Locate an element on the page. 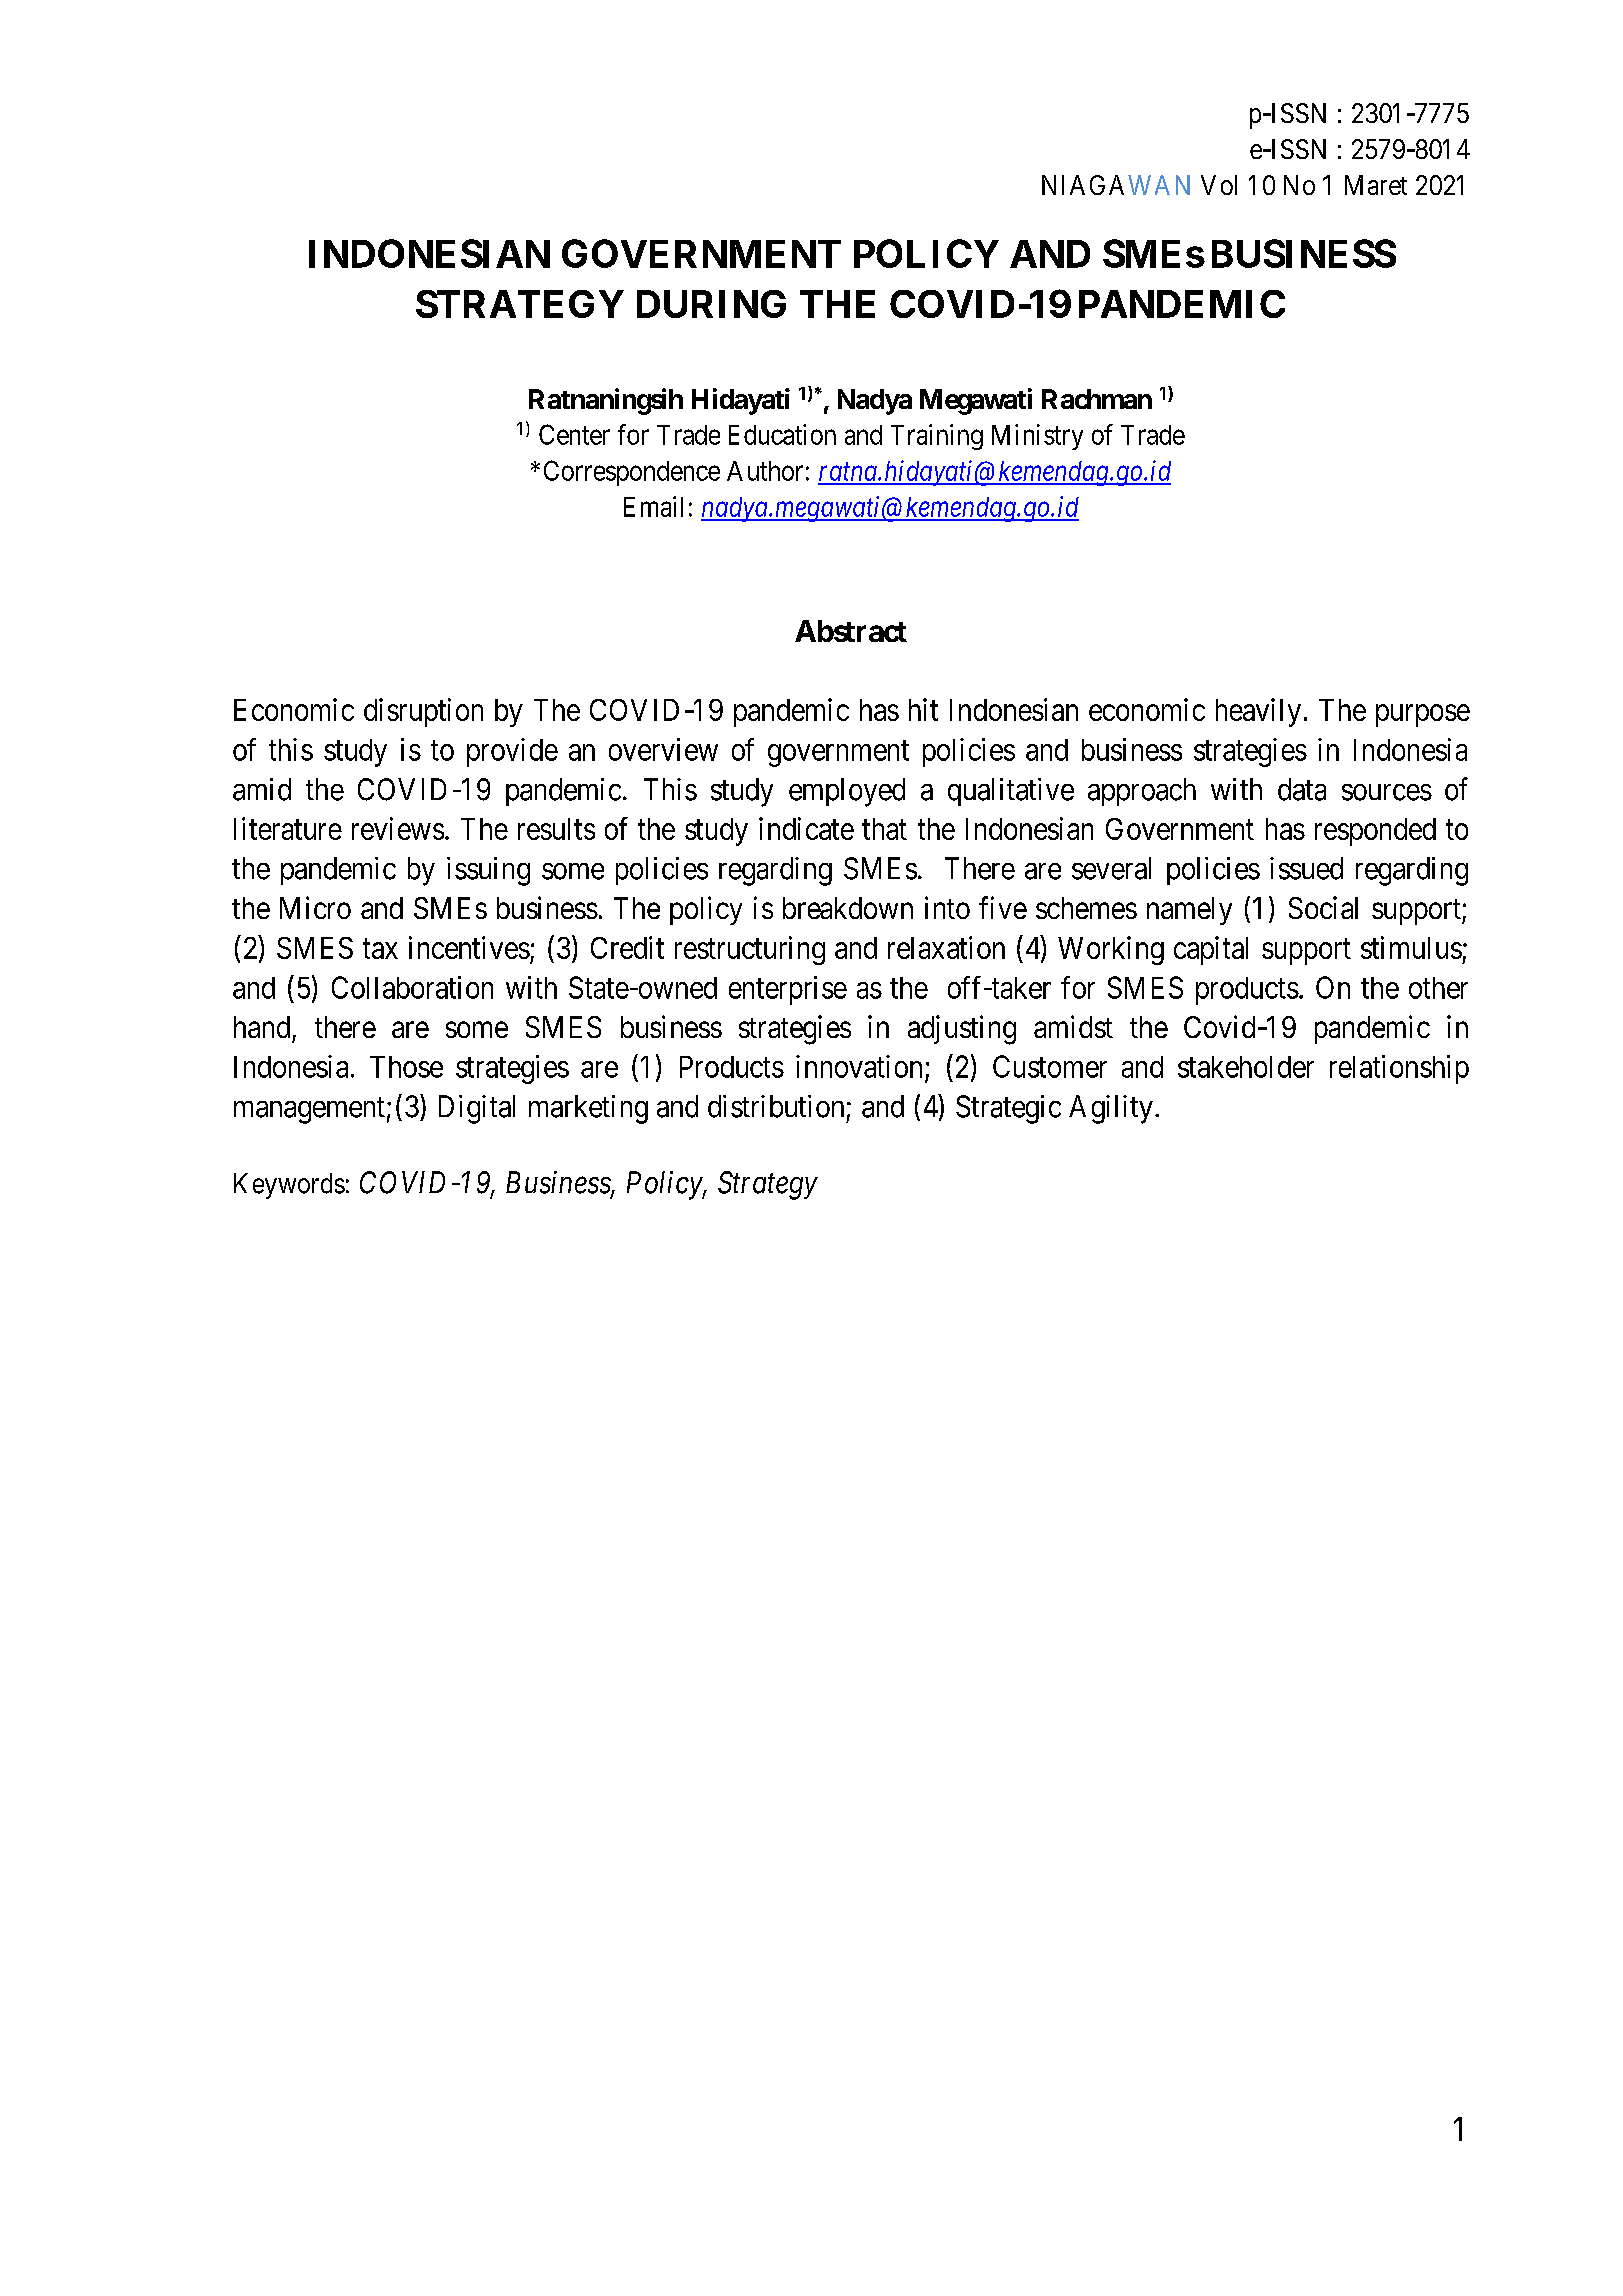  disruption is located at coordinates (423, 712).
